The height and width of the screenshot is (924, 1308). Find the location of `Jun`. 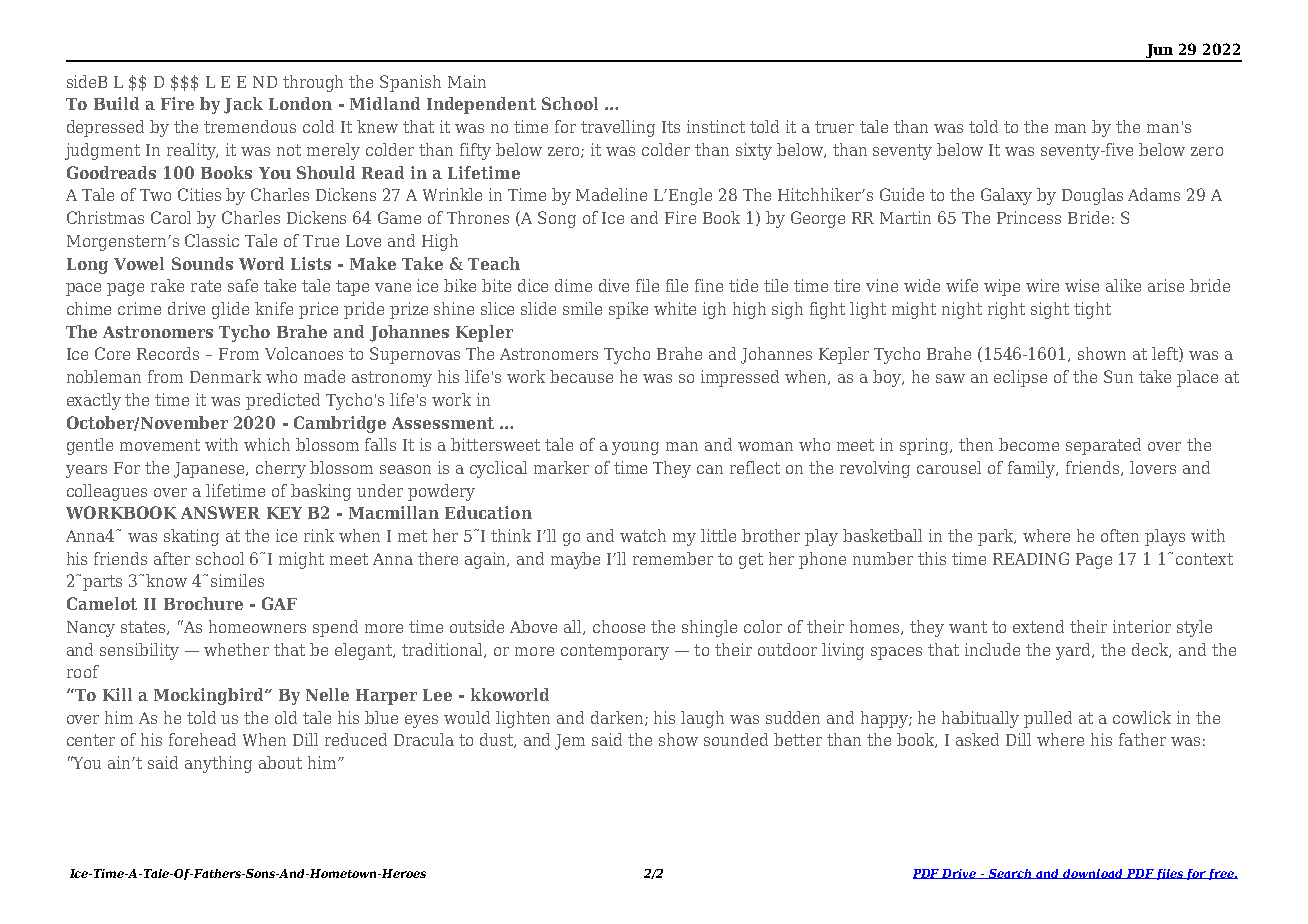

Jun is located at coordinates (1159, 52).
